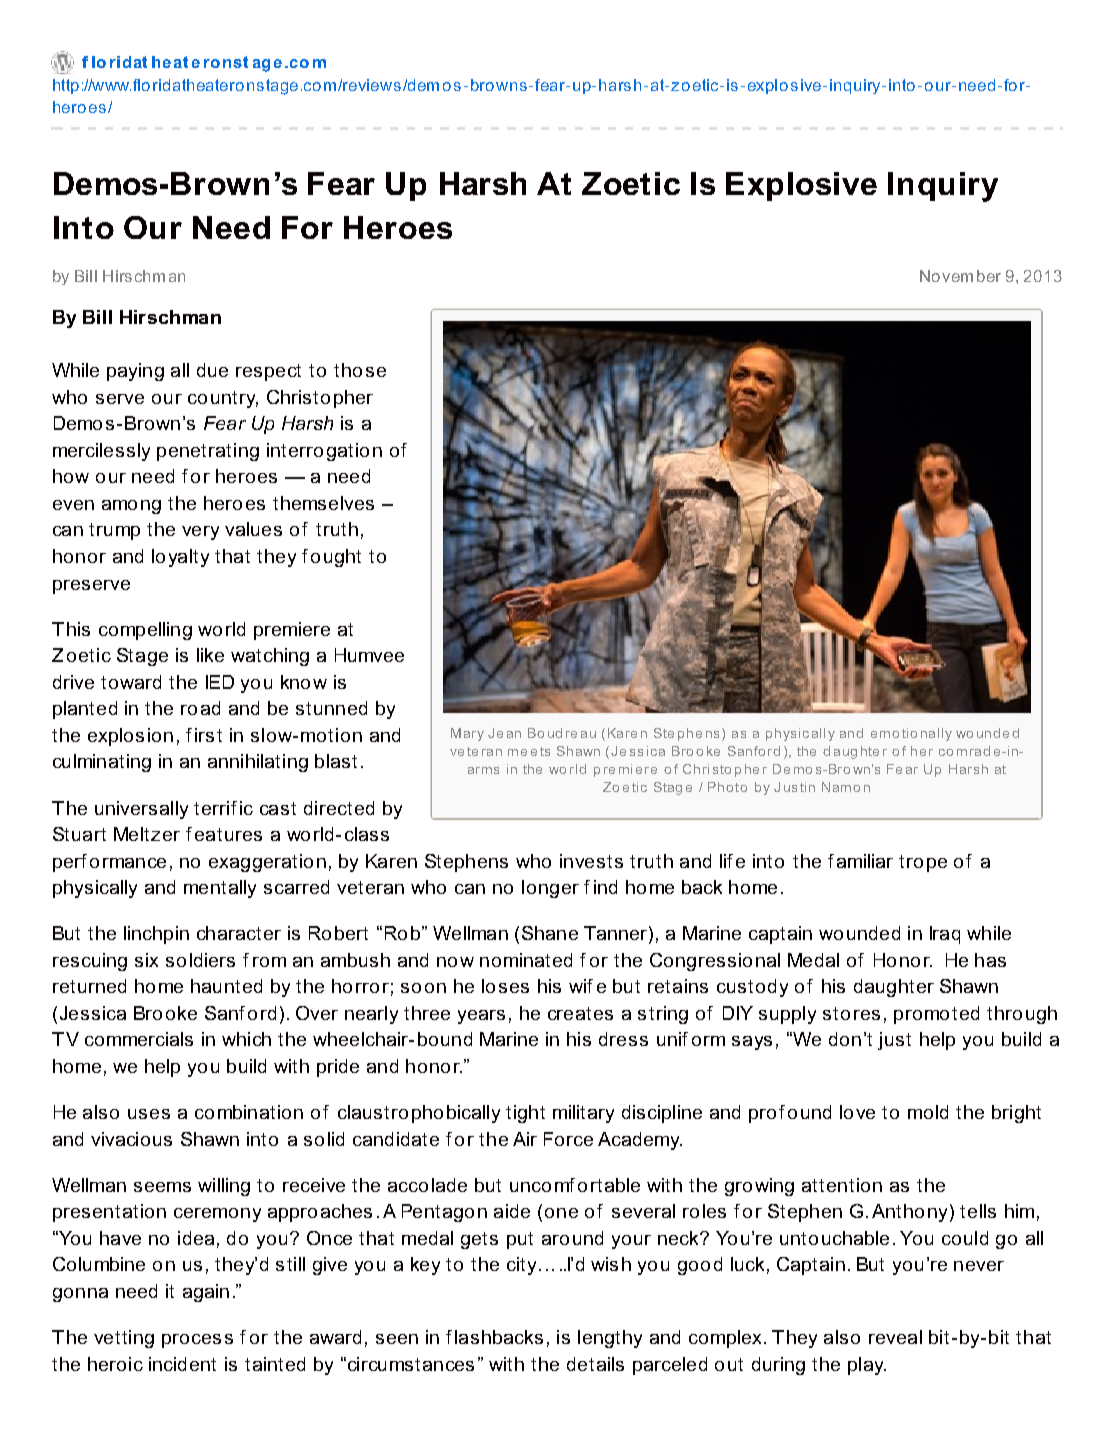 The image size is (1115, 1442). Describe the element at coordinates (610, 1339) in the page. I see `lengthy` at that location.
